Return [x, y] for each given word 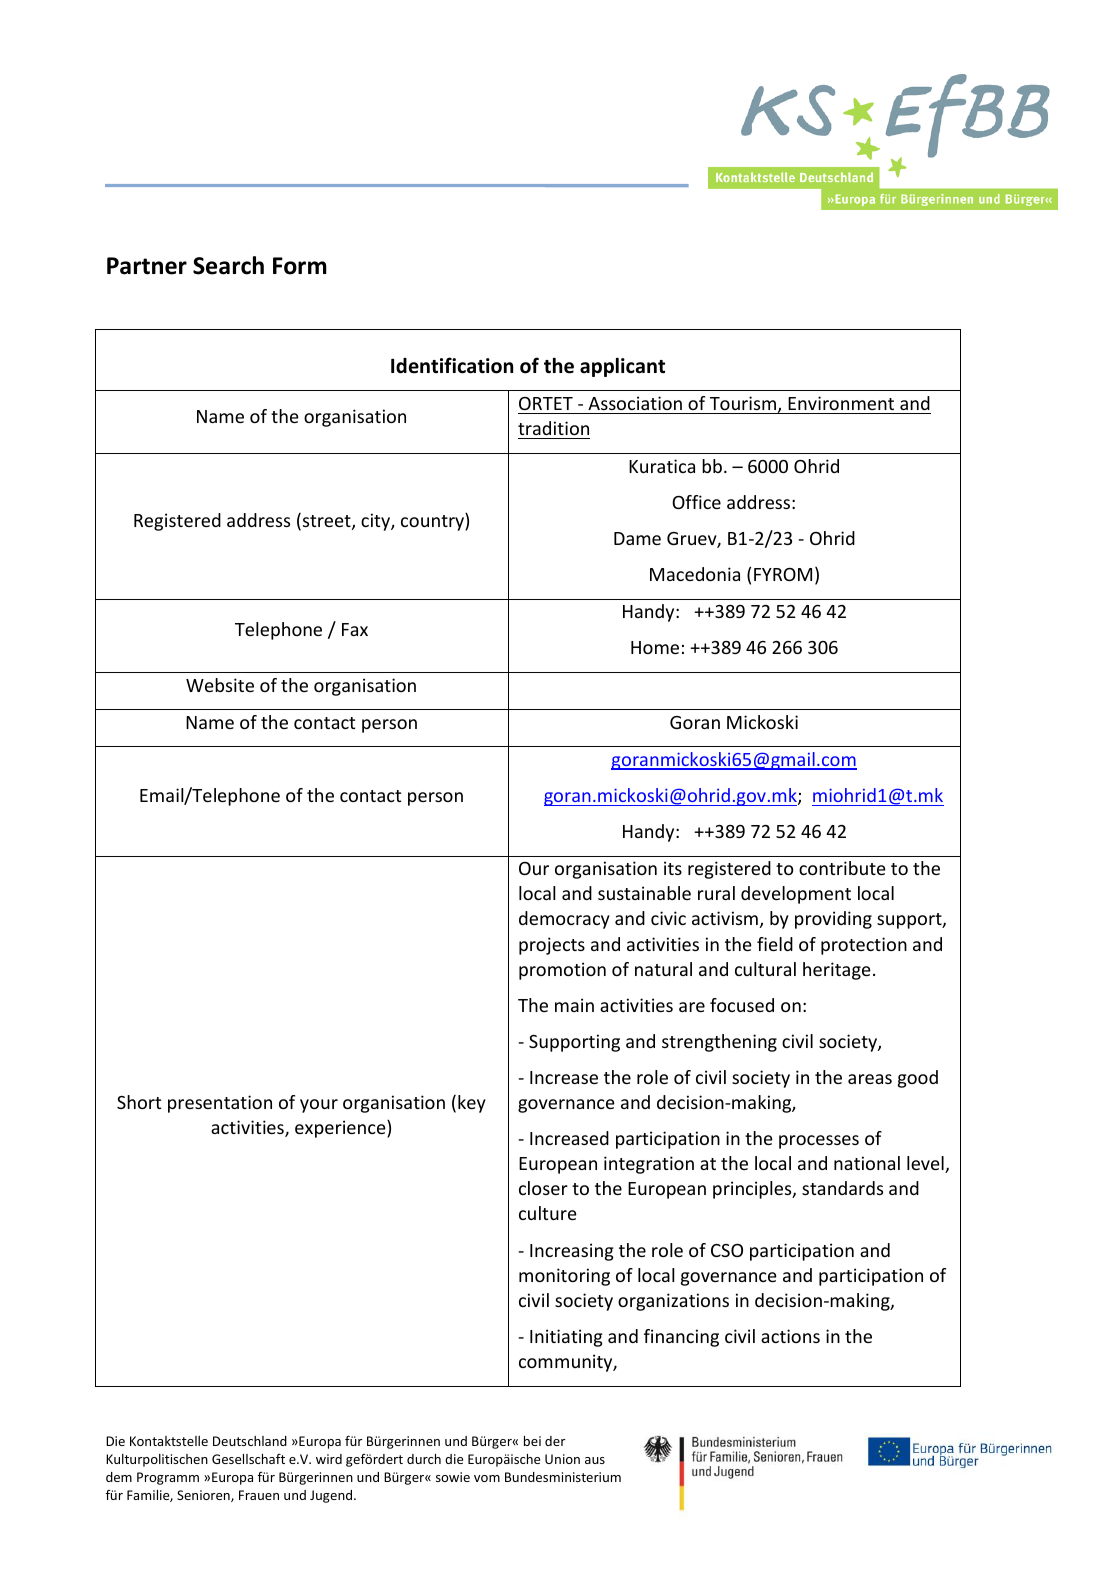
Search [228, 265]
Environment [841, 403]
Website [220, 685]
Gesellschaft [248, 1458]
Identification [452, 365]
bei [532, 1441]
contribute [842, 868]
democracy [564, 920]
